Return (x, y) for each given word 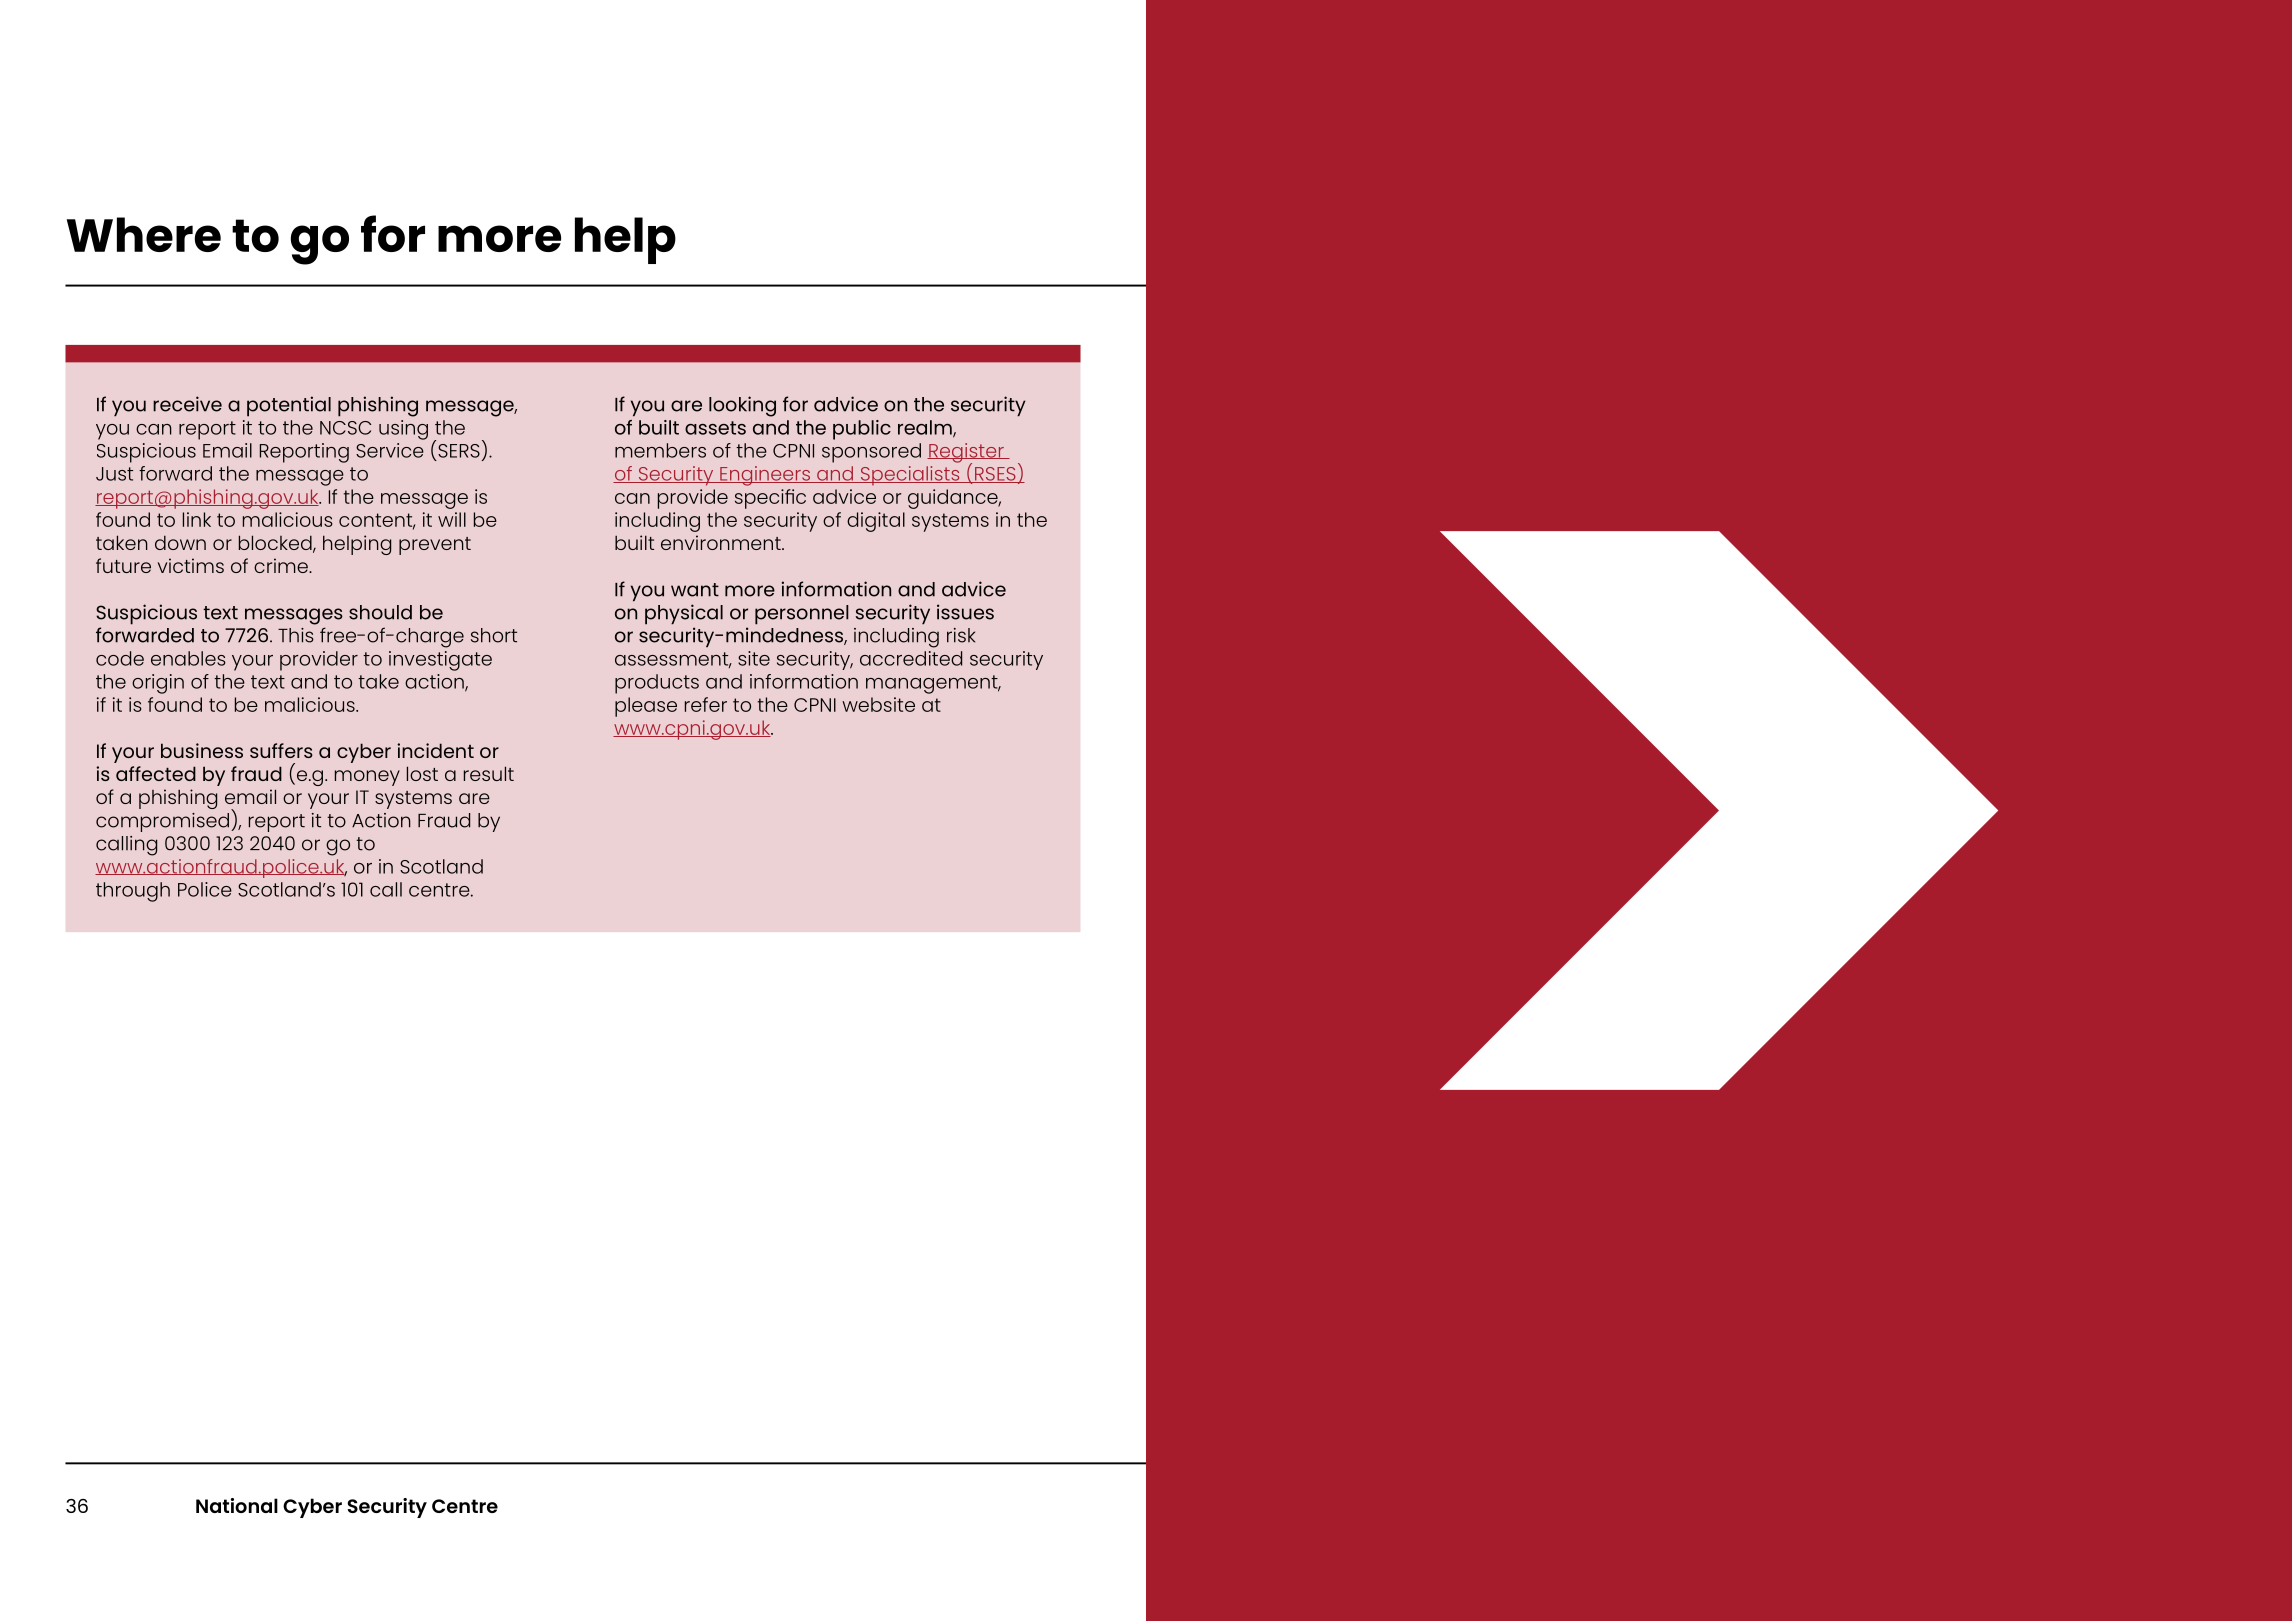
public (862, 430)
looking (742, 406)
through (133, 892)
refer (706, 704)
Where (144, 234)
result (489, 773)
